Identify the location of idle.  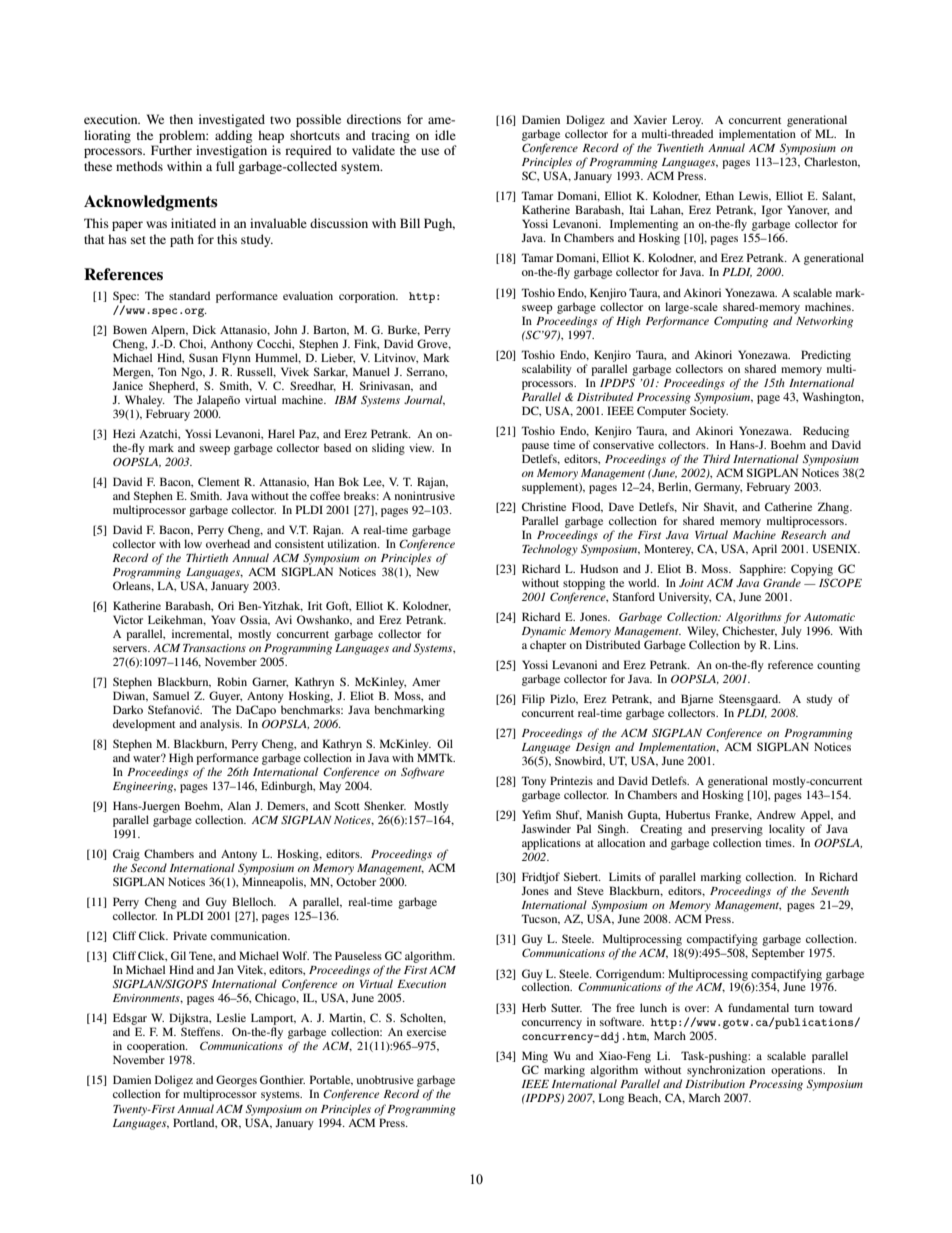
(445, 135).
